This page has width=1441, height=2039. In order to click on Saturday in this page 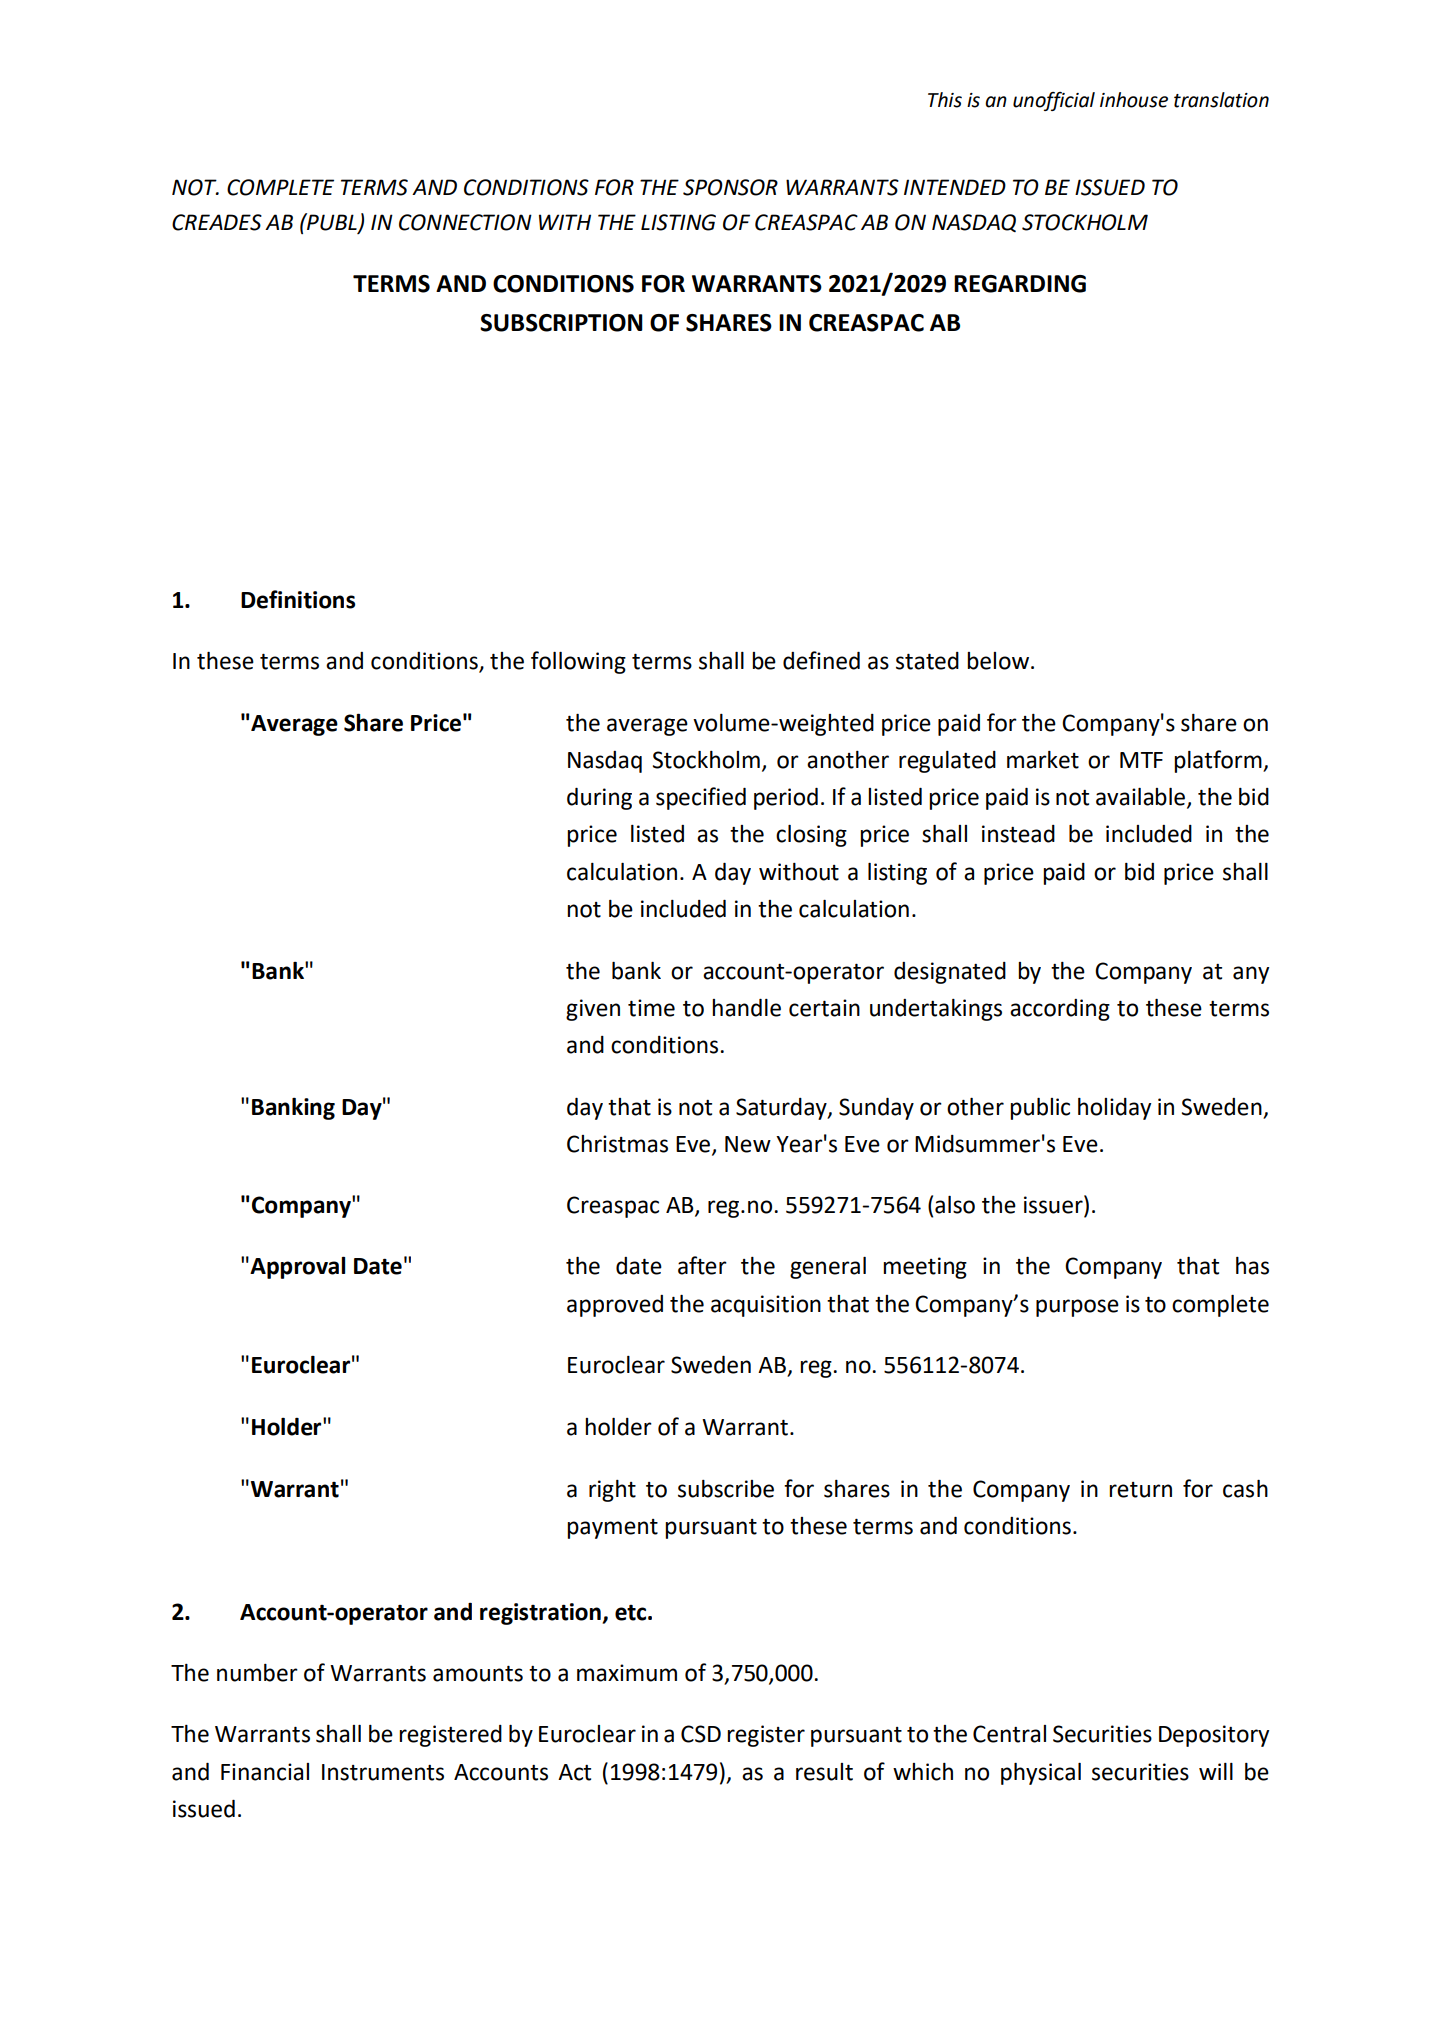, I will do `click(782, 1109)`.
